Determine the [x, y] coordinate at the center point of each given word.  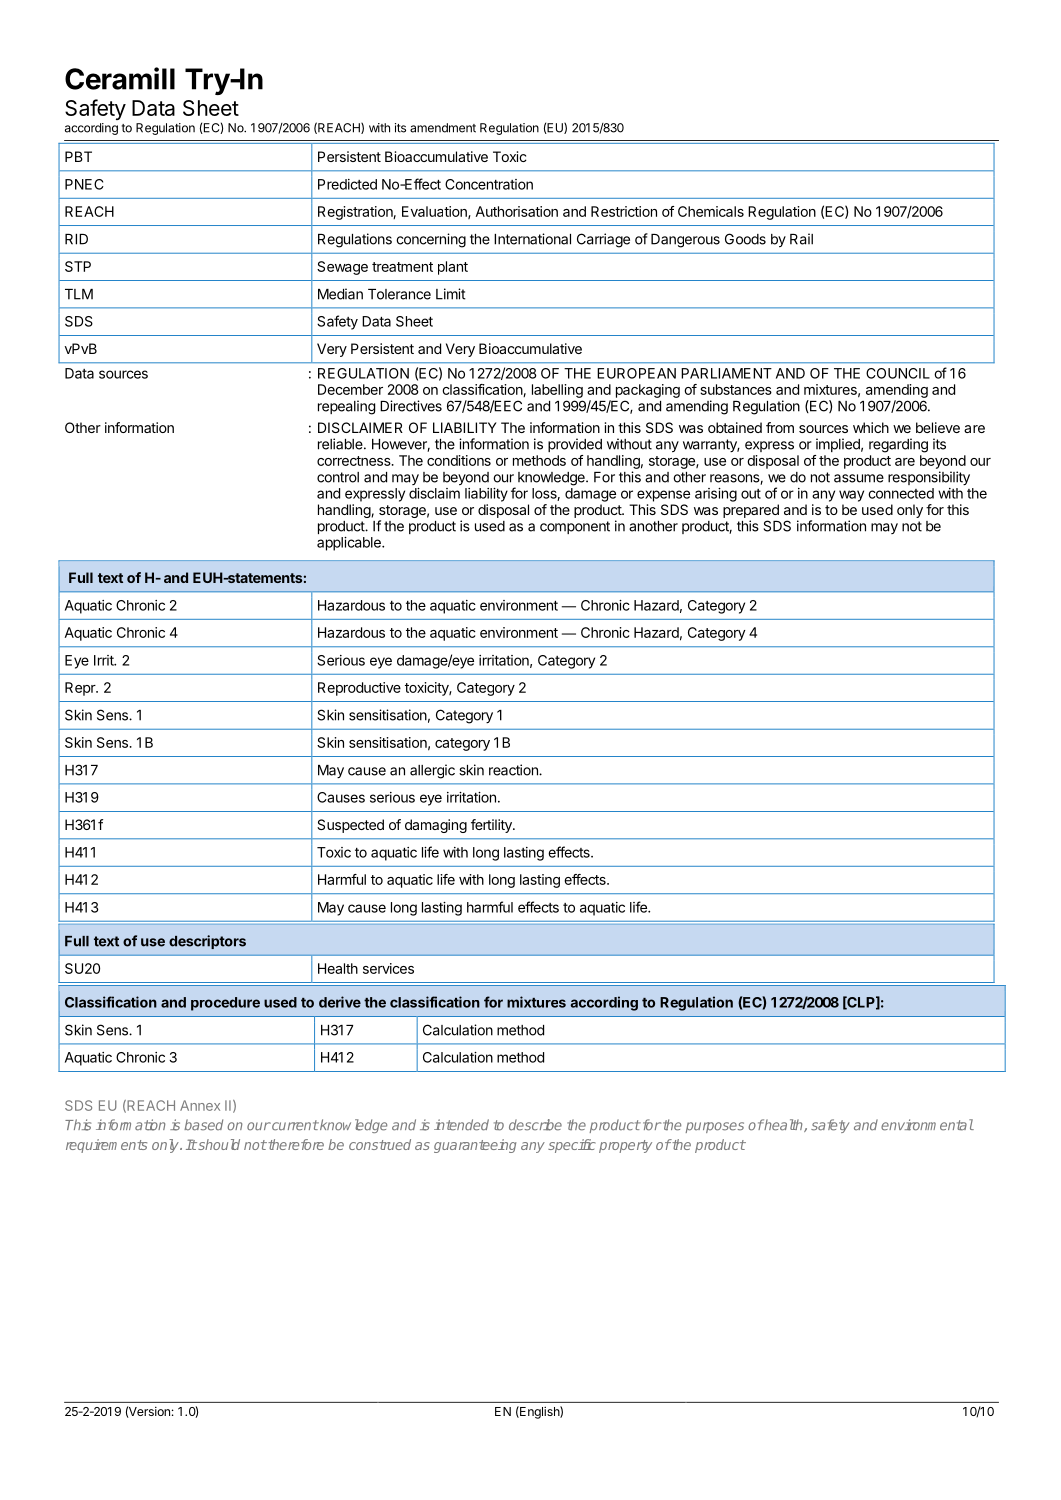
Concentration [489, 184]
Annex [200, 1105]
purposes [715, 1127]
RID [76, 239]
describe [535, 1125]
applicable [350, 544]
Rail [801, 239]
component [575, 527]
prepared [751, 511]
